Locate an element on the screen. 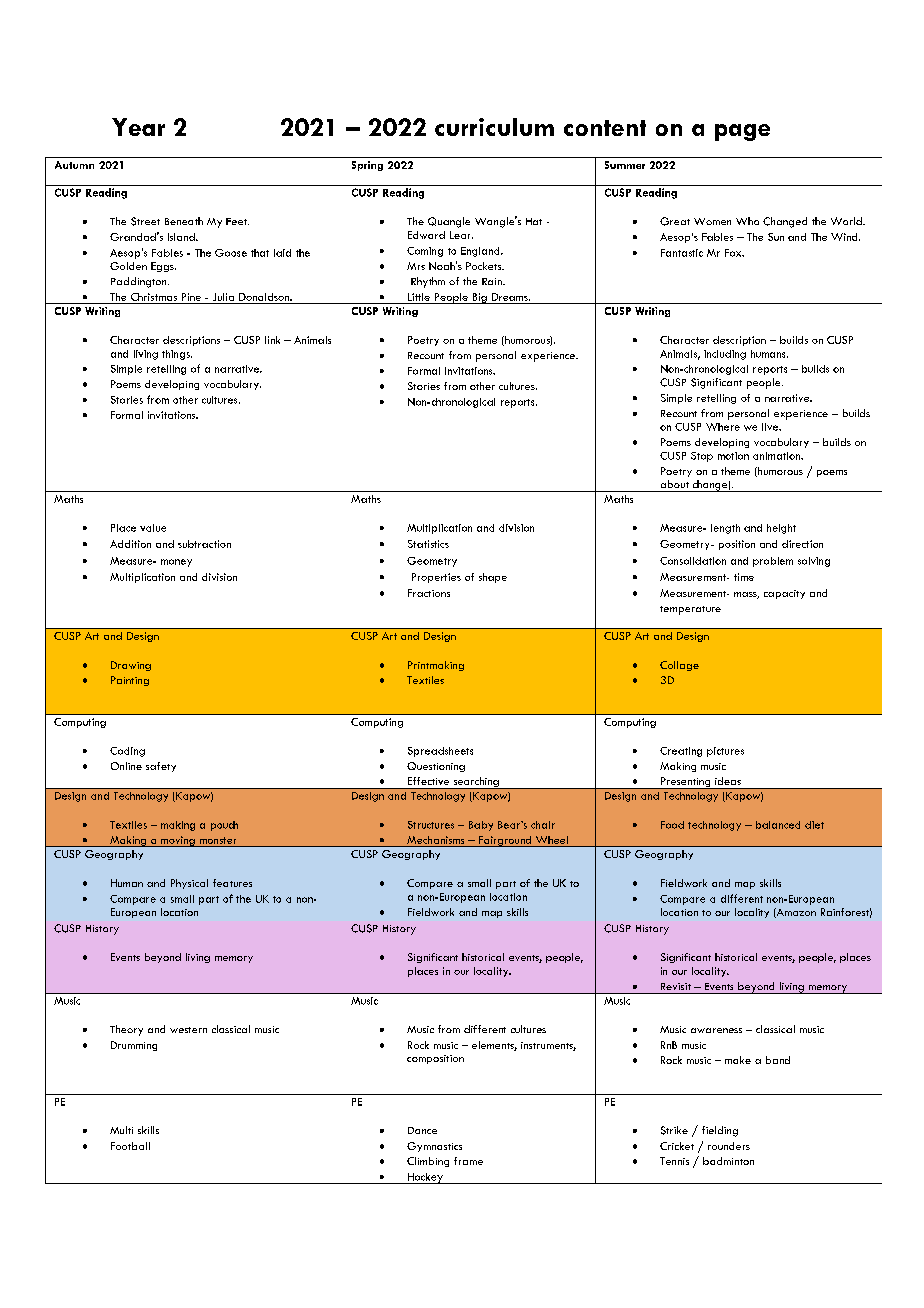 This screenshot has width=924, height=1308. page is located at coordinates (742, 132).
